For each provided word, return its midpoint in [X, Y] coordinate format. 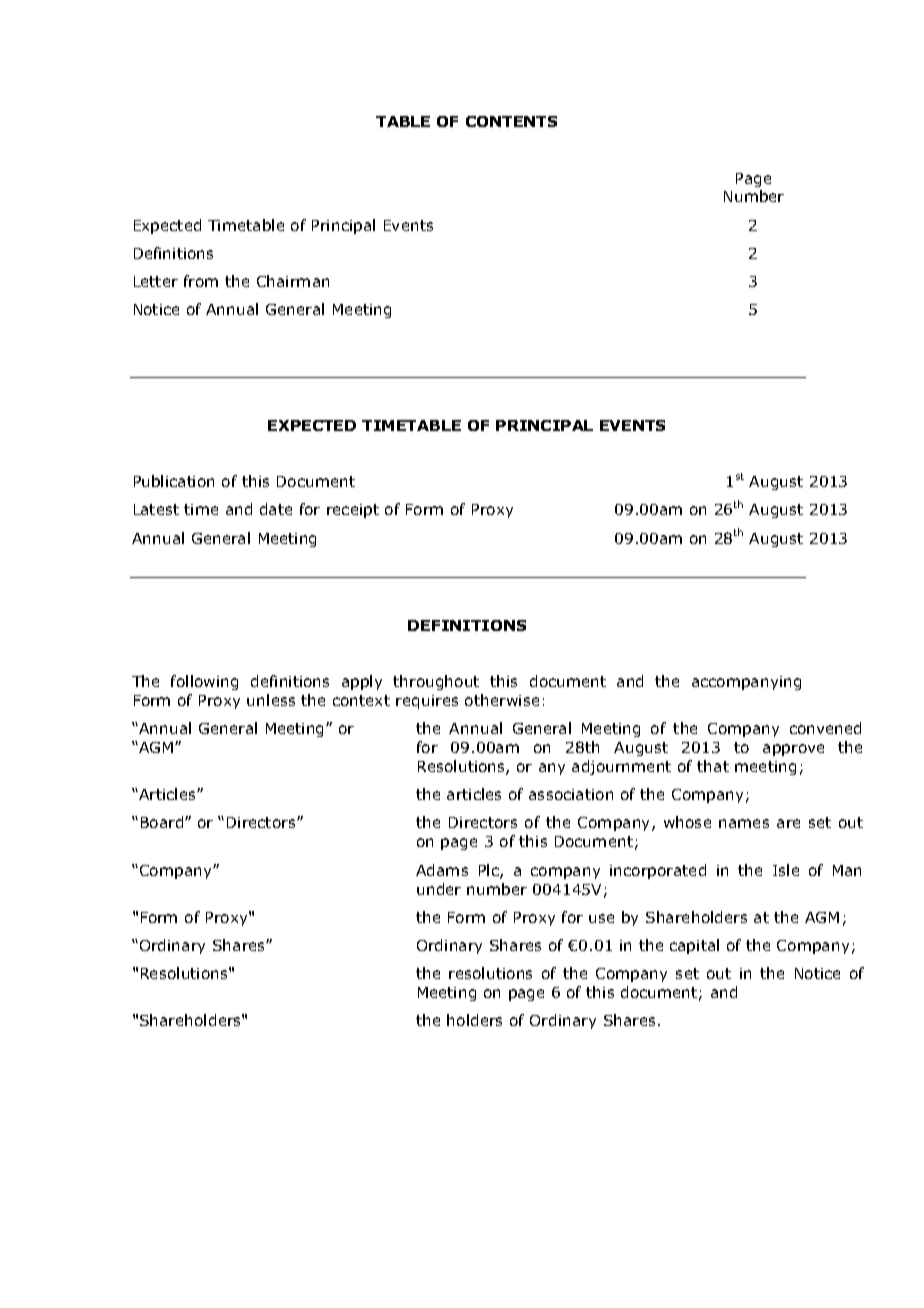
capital [694, 946]
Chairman [293, 281]
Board [163, 822]
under [439, 889]
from [201, 281]
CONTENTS [511, 121]
